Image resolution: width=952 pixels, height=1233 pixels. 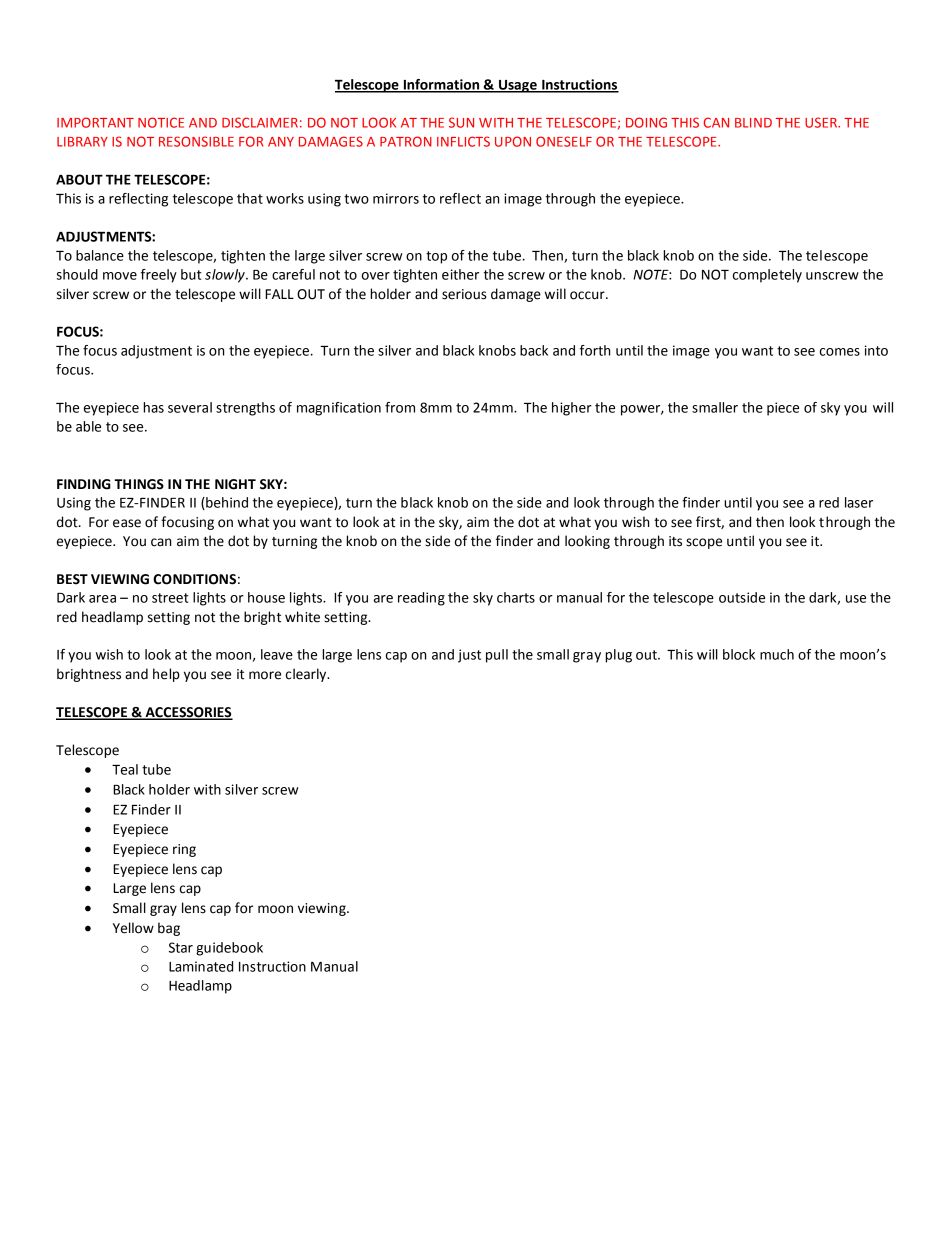 I want to click on much, so click(x=777, y=654).
